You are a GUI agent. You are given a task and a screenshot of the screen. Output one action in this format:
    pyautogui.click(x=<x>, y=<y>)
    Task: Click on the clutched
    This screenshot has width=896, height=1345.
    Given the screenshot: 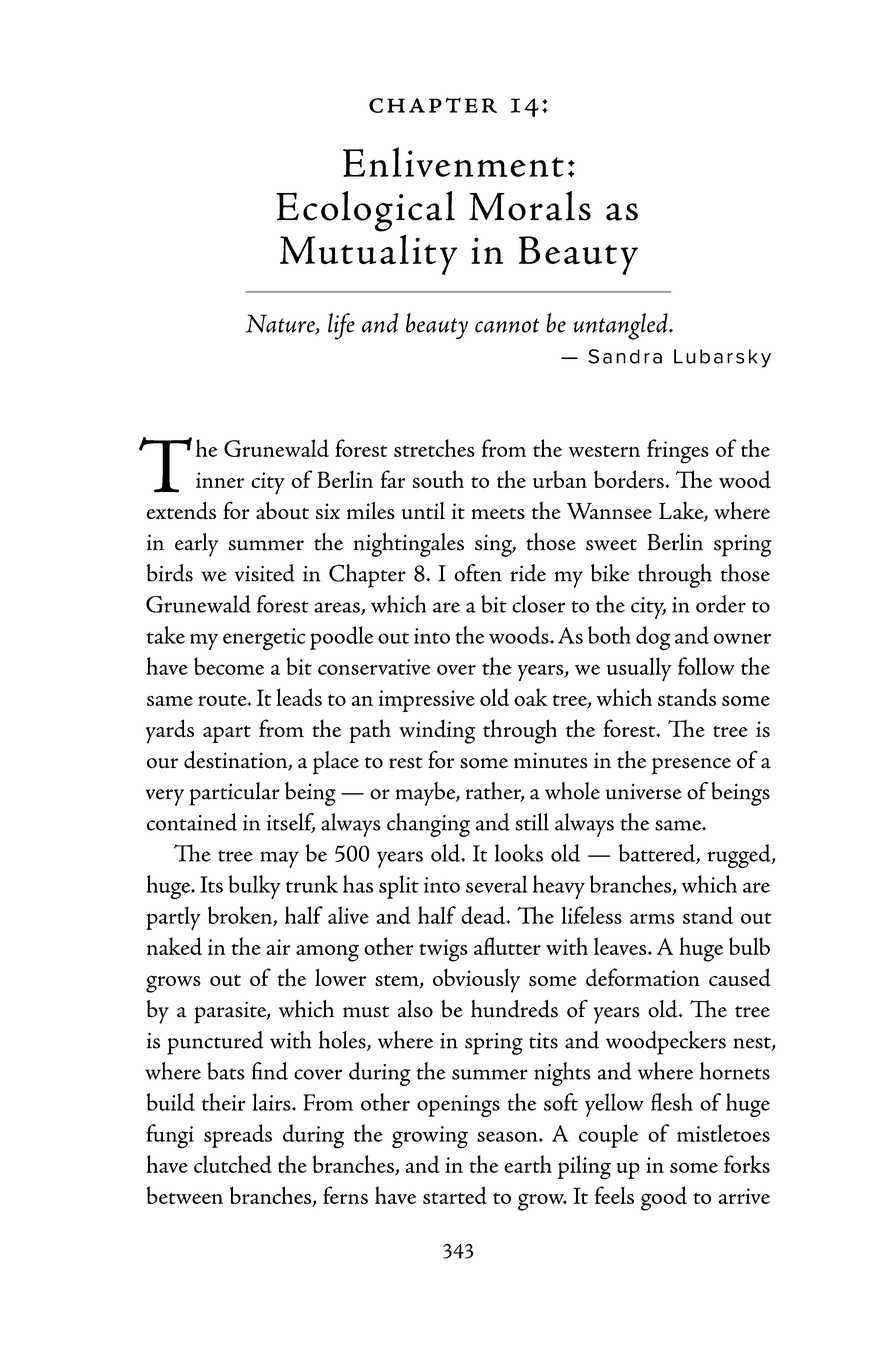 What is the action you would take?
    pyautogui.click(x=233, y=1164)
